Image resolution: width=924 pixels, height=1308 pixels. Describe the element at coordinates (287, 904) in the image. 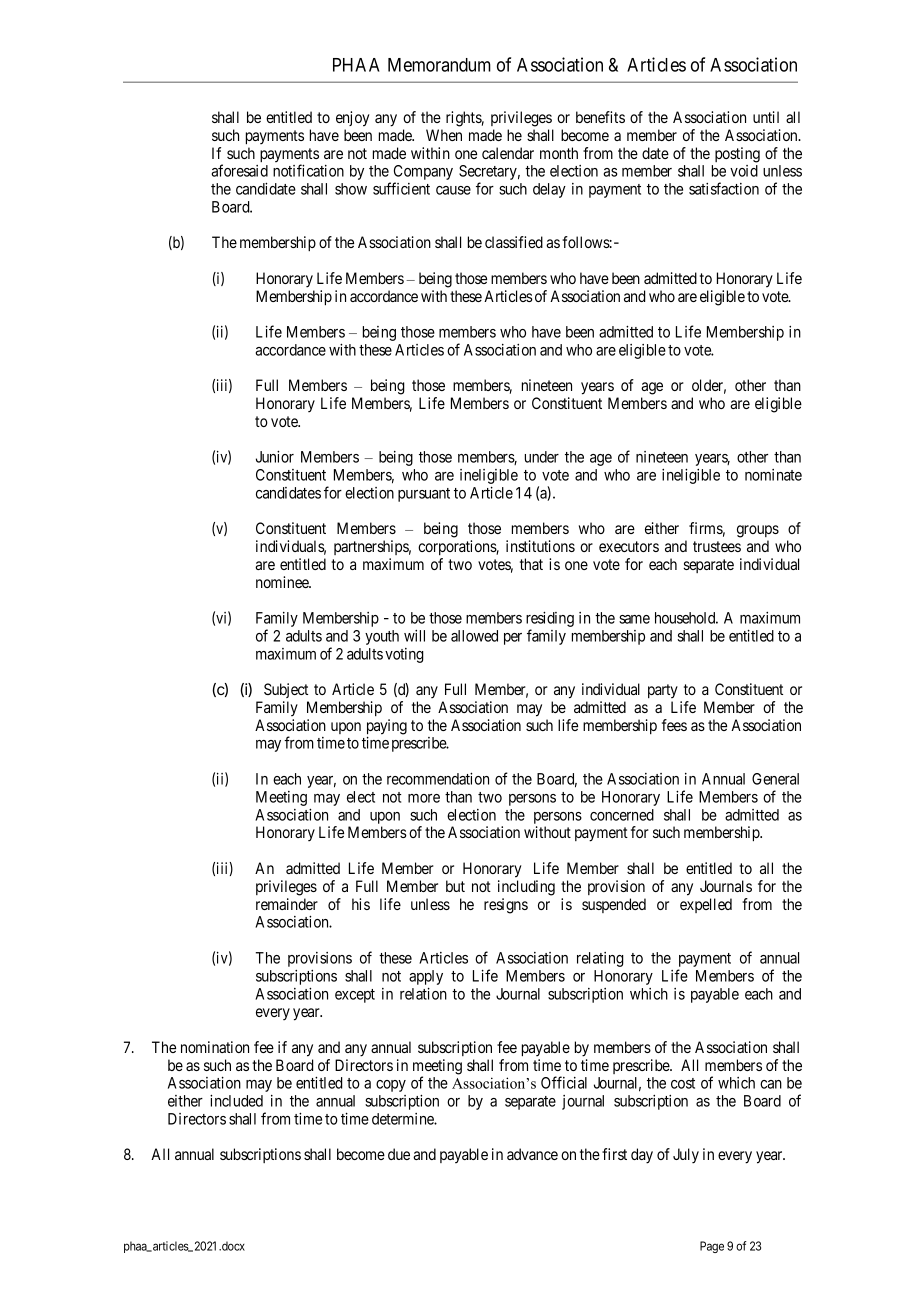

I see `remainder` at that location.
